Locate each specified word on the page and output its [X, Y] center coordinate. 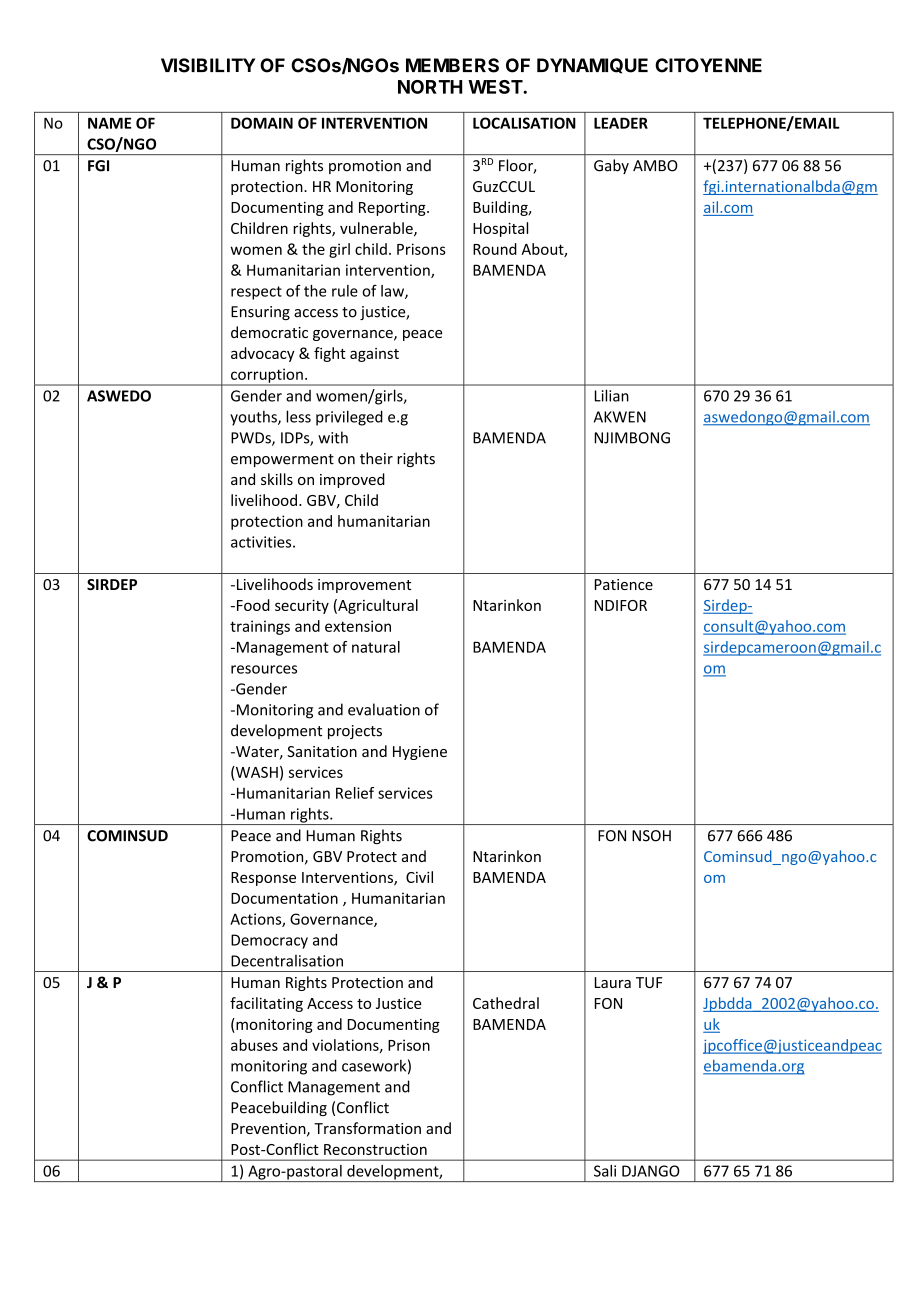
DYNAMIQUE [592, 66]
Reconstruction [375, 1149]
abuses [254, 1045]
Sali [605, 1171]
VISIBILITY [208, 65]
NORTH [430, 87]
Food [252, 605]
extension [358, 626]
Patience [624, 584]
